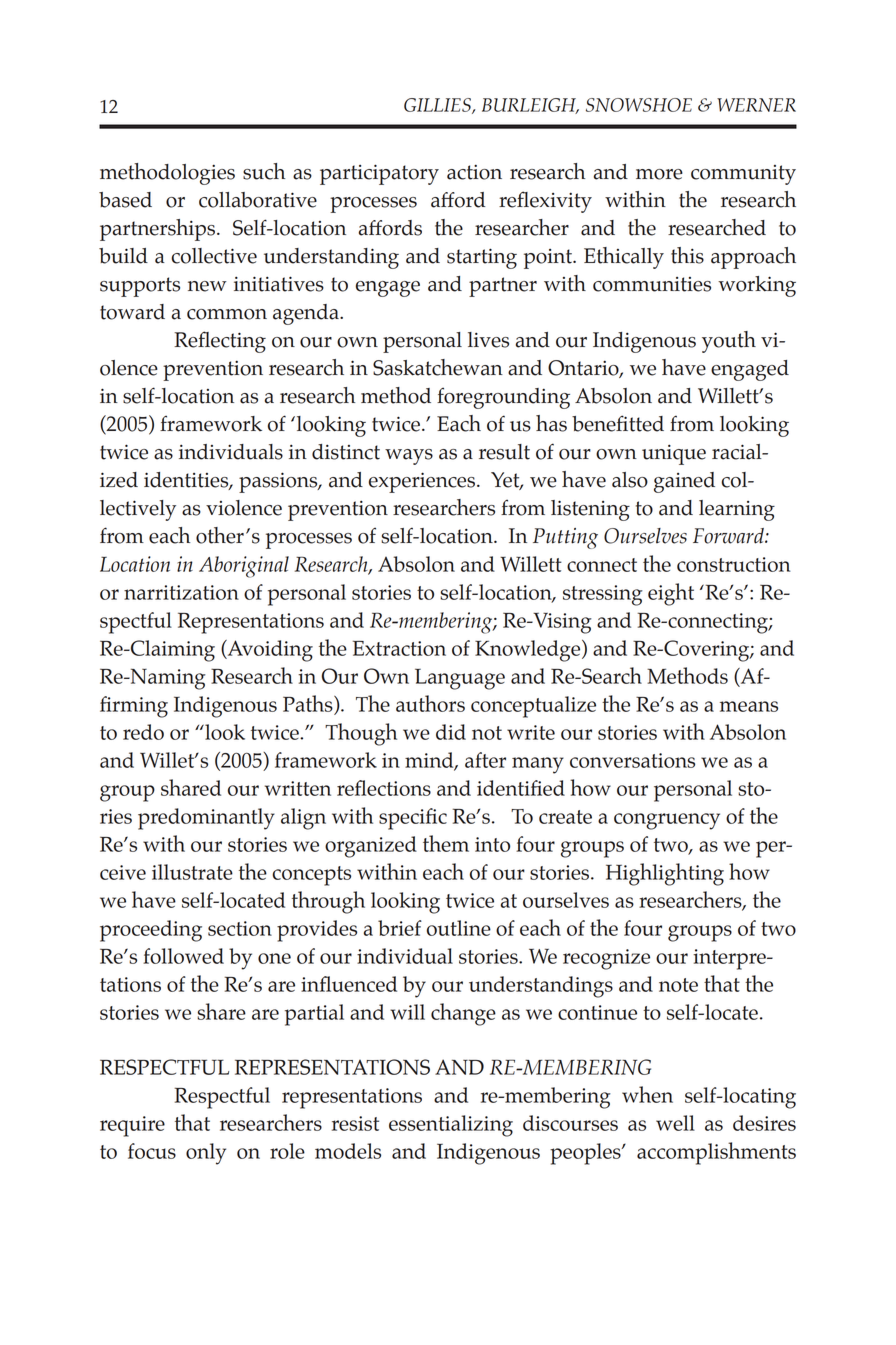  Describe the element at coordinates (667, 821) in the screenshot. I see `congruency` at that location.
